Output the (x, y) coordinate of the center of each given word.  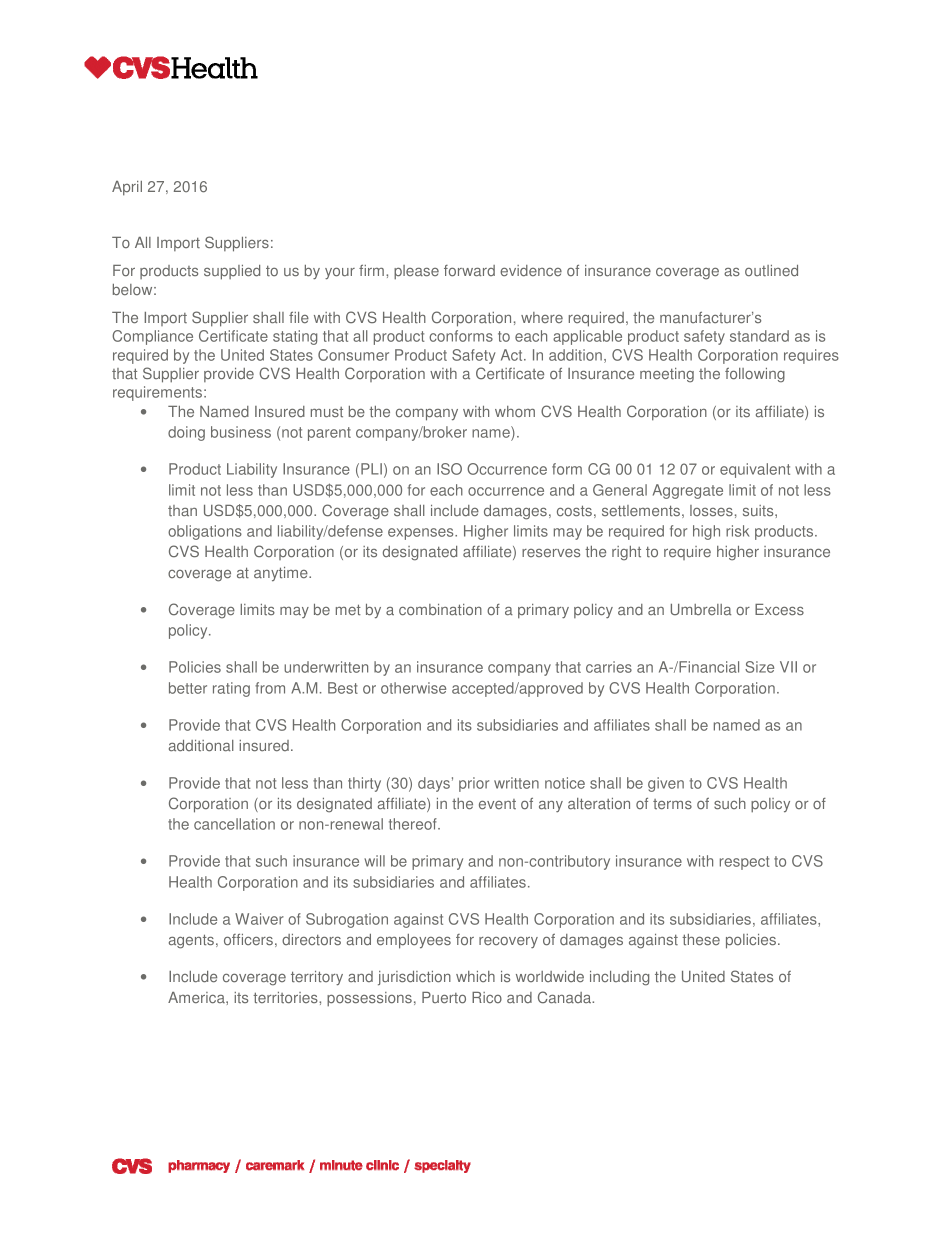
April (127, 188)
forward (469, 271)
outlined (771, 271)
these (701, 940)
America (197, 998)
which (475, 976)
